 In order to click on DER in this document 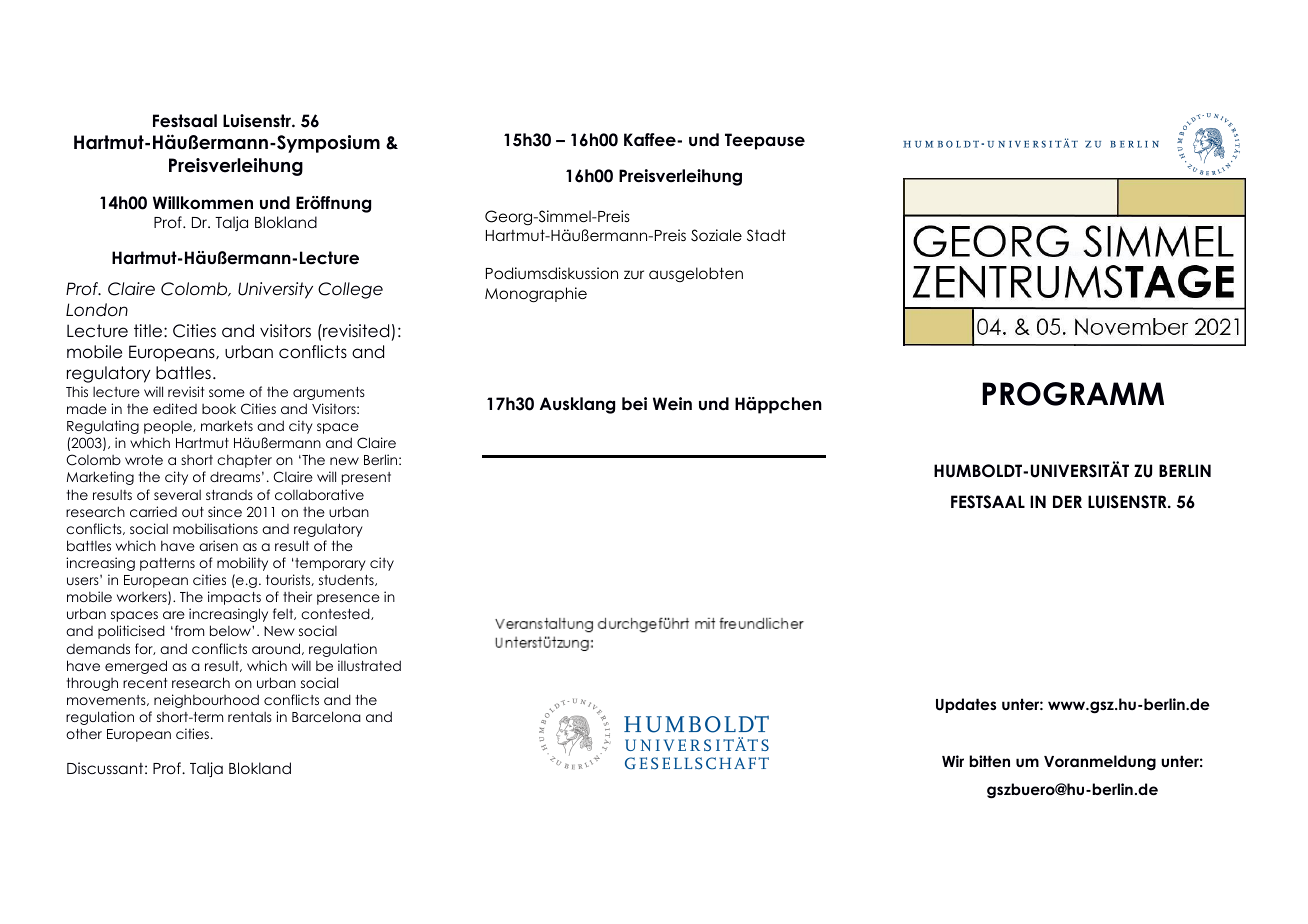, I will do `click(1067, 501)`.
